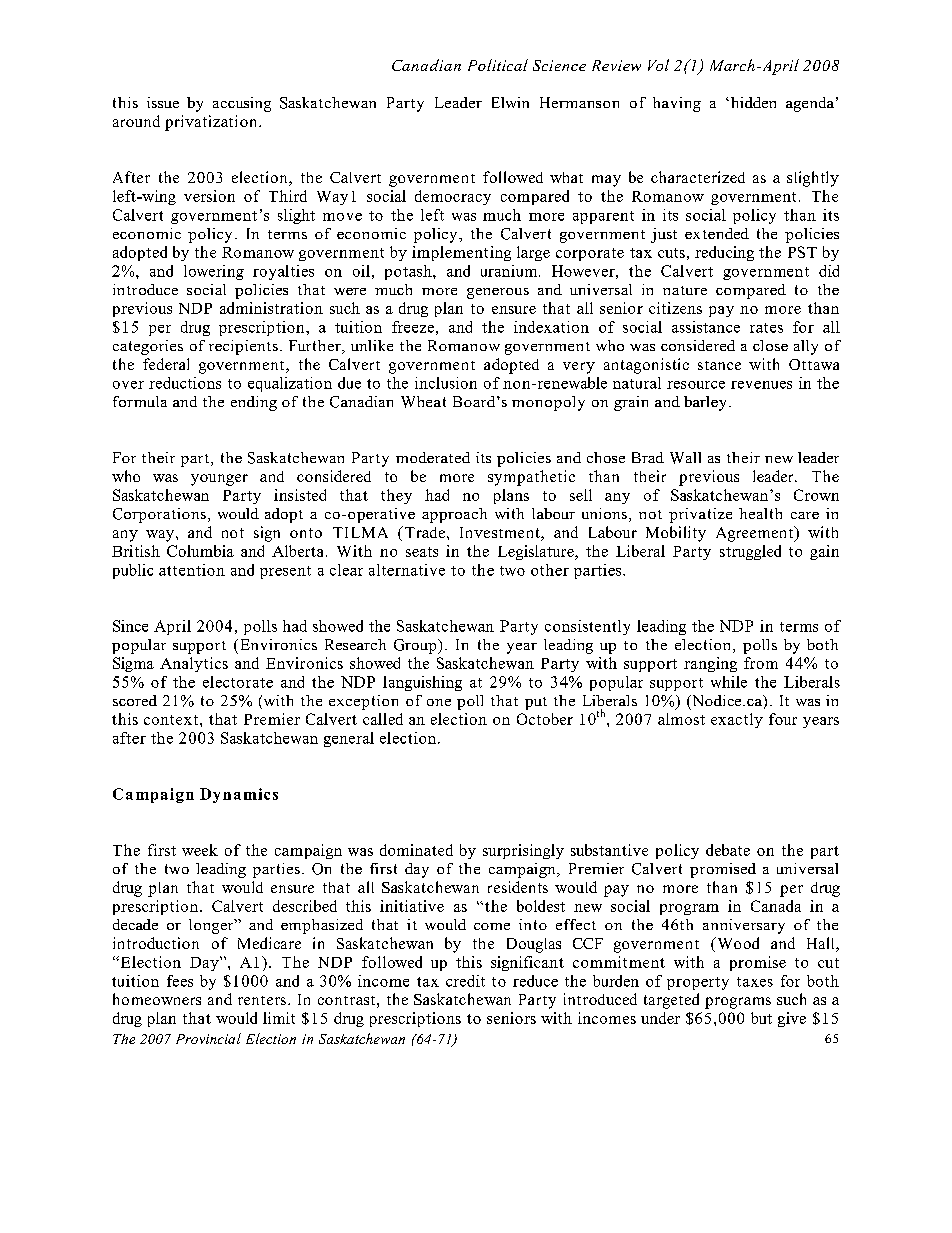  I want to click on one, so click(439, 702).
